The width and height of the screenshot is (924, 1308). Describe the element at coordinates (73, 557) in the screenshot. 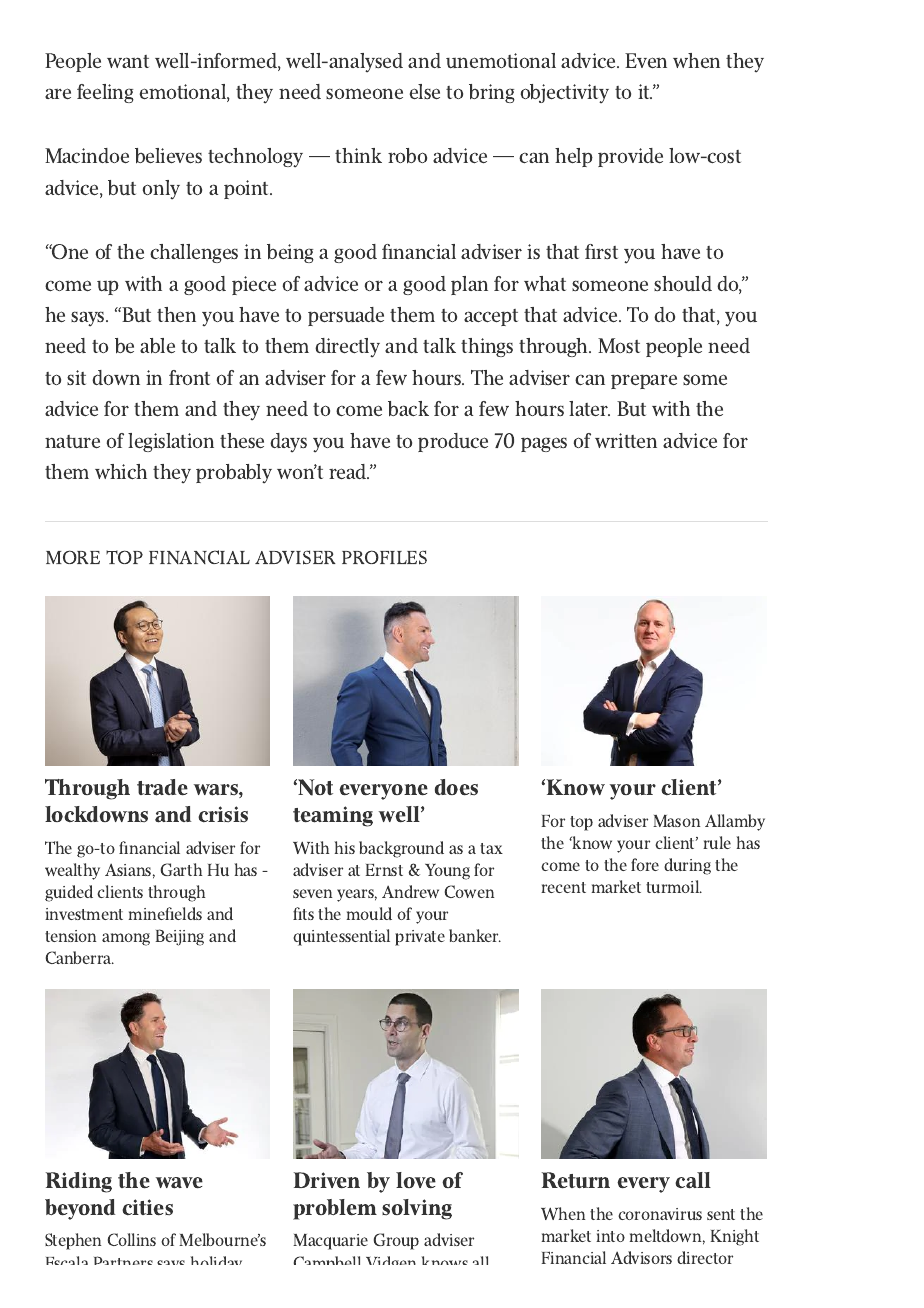

I see `MORE` at that location.
